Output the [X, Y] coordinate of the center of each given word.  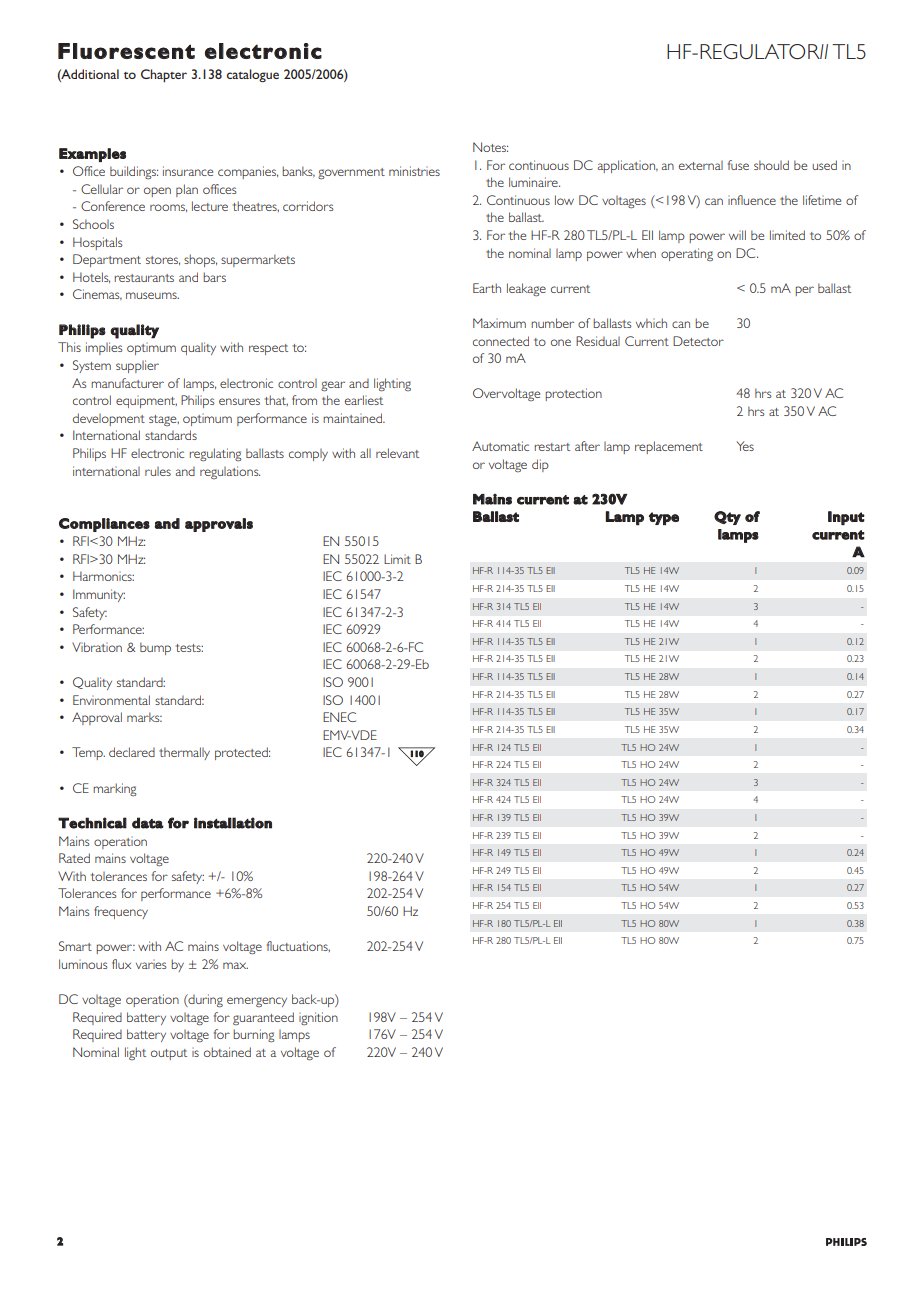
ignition [318, 1018]
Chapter [164, 75]
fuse [738, 165]
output [169, 1054]
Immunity [99, 595]
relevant [397, 453]
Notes [490, 147]
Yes [745, 446]
